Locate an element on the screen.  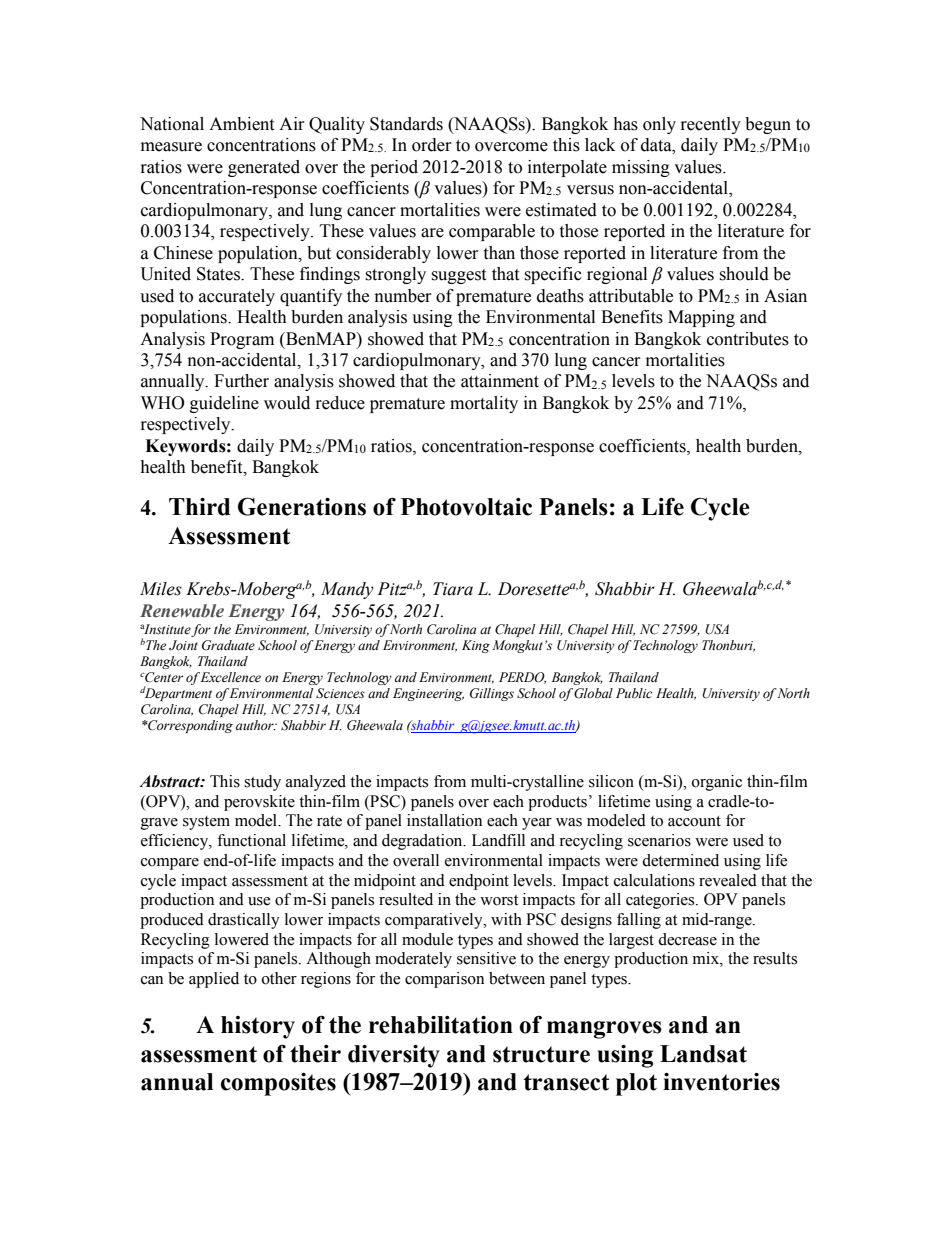
Ambient is located at coordinates (241, 124).
